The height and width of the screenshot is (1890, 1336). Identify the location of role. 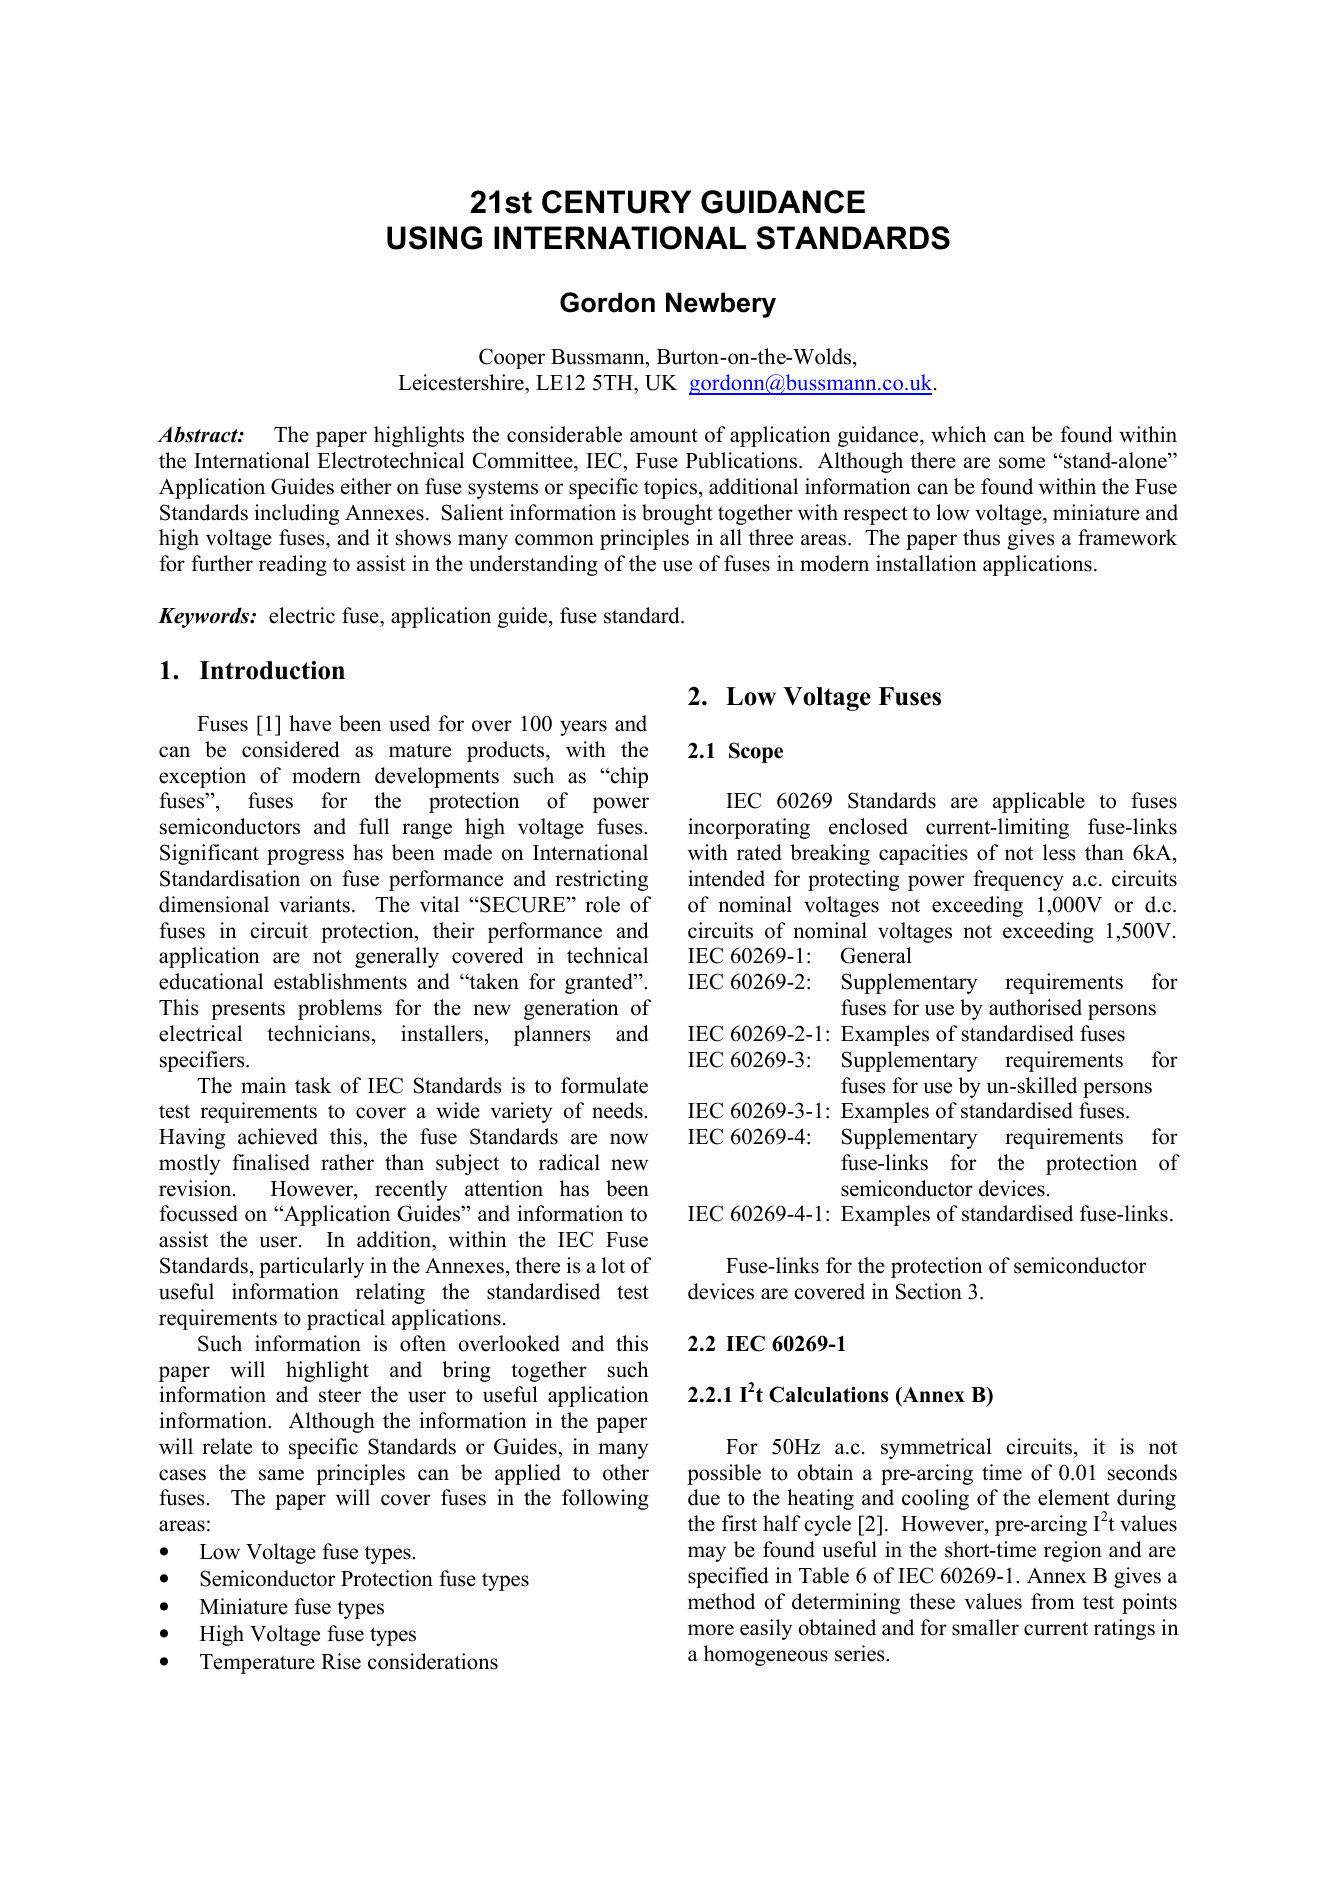
(602, 904).
